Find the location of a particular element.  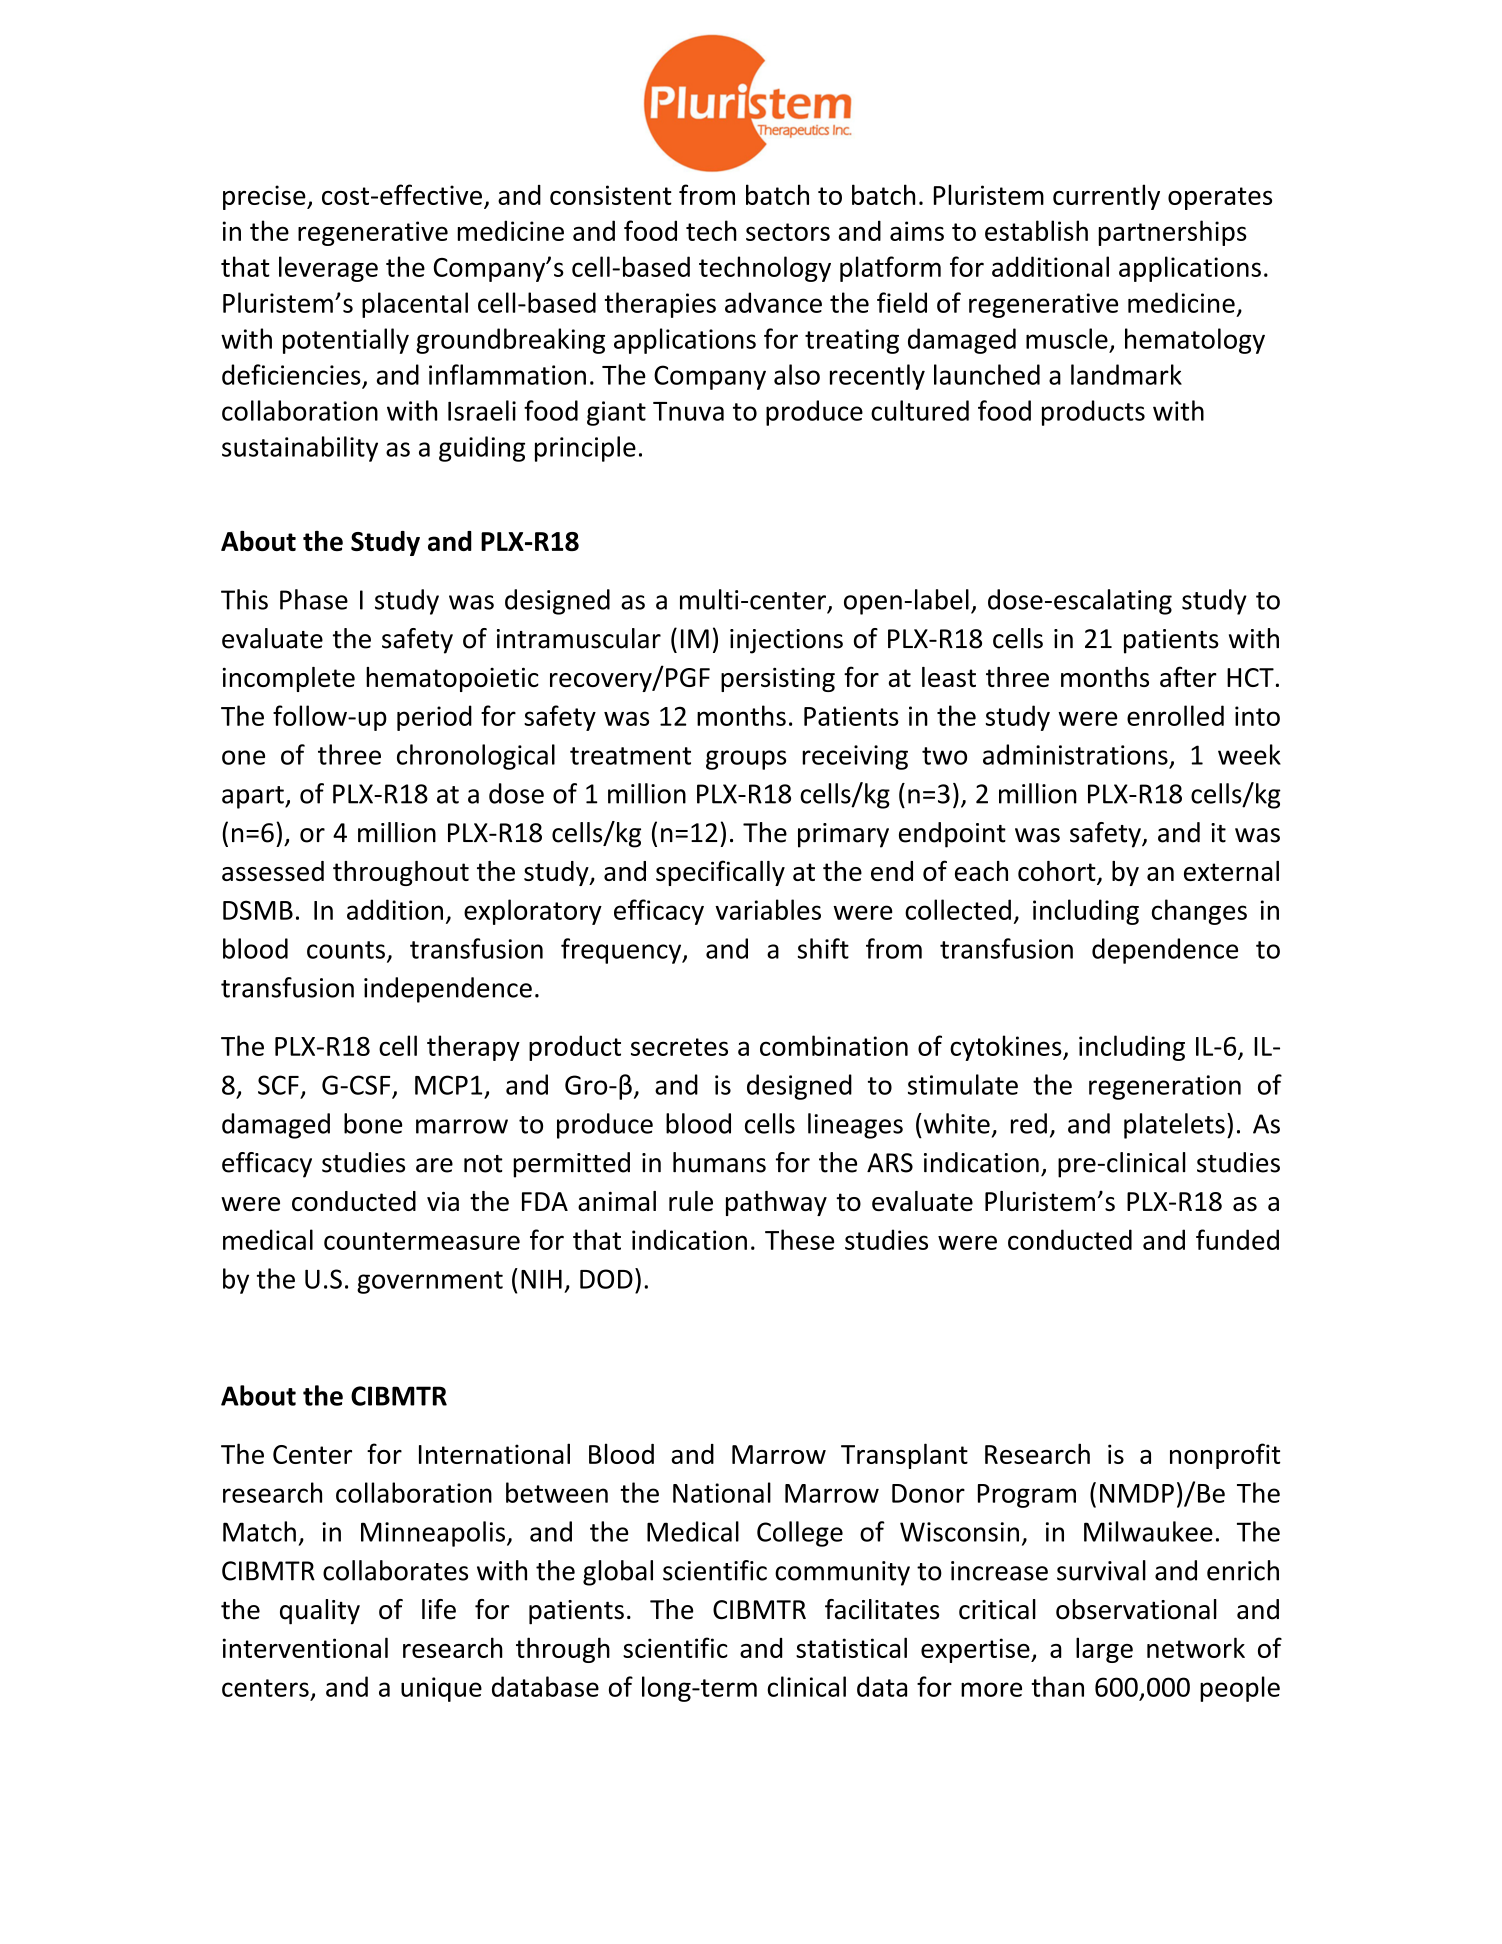

funded is located at coordinates (1237, 1239).
